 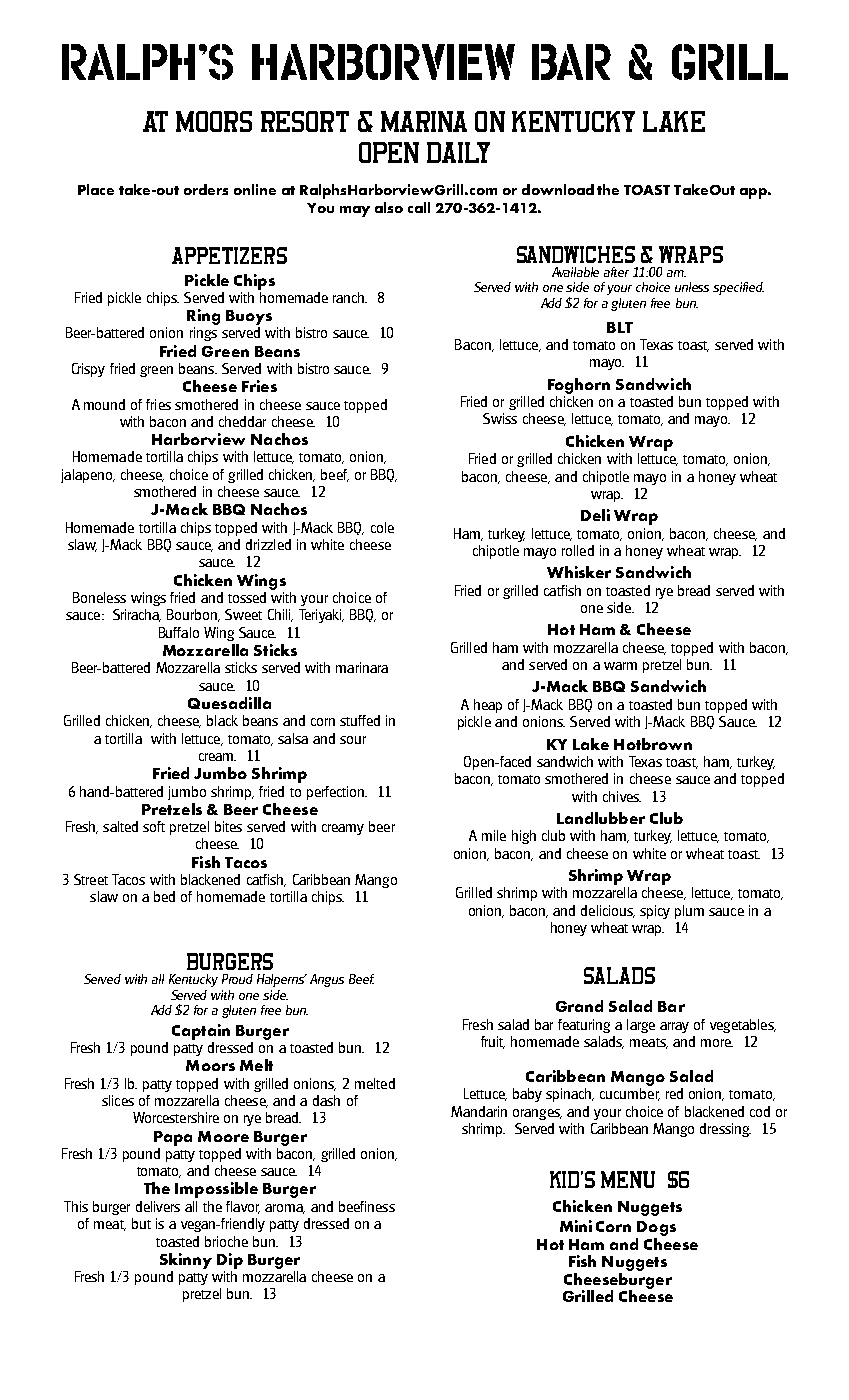 I want to click on BLT, so click(x=620, y=327).
